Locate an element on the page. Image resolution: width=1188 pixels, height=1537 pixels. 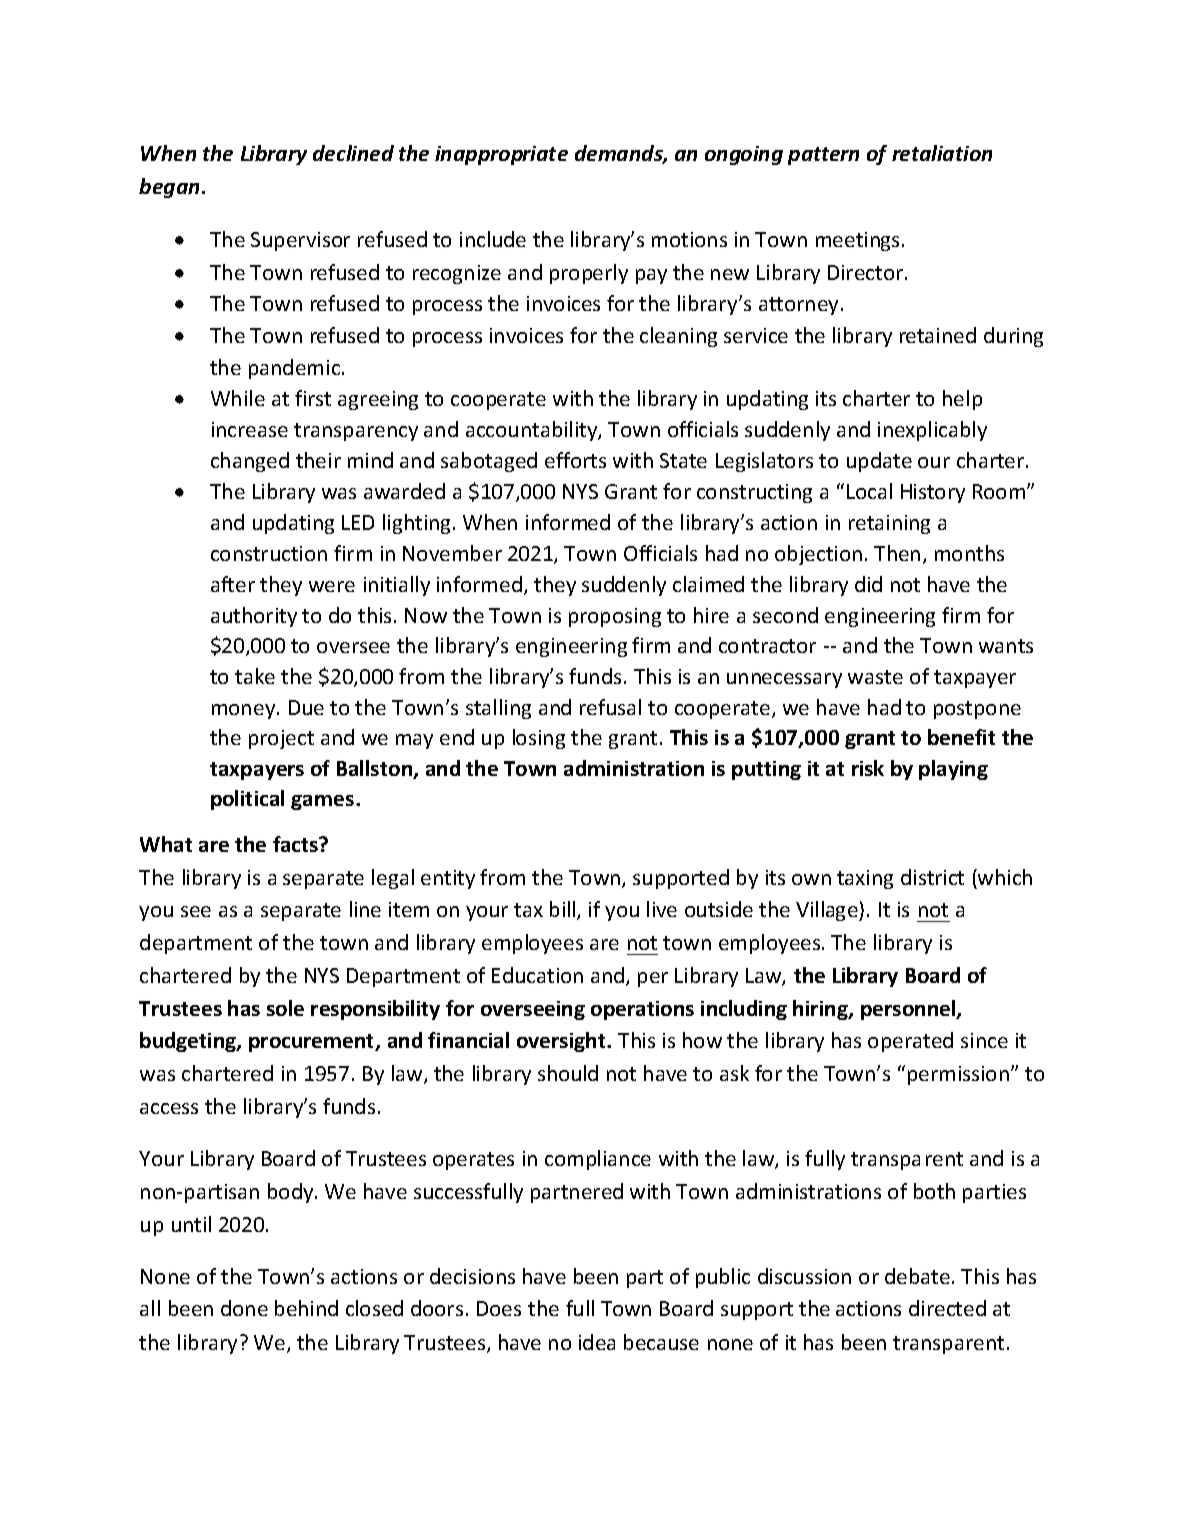
directed is located at coordinates (947, 1308).
